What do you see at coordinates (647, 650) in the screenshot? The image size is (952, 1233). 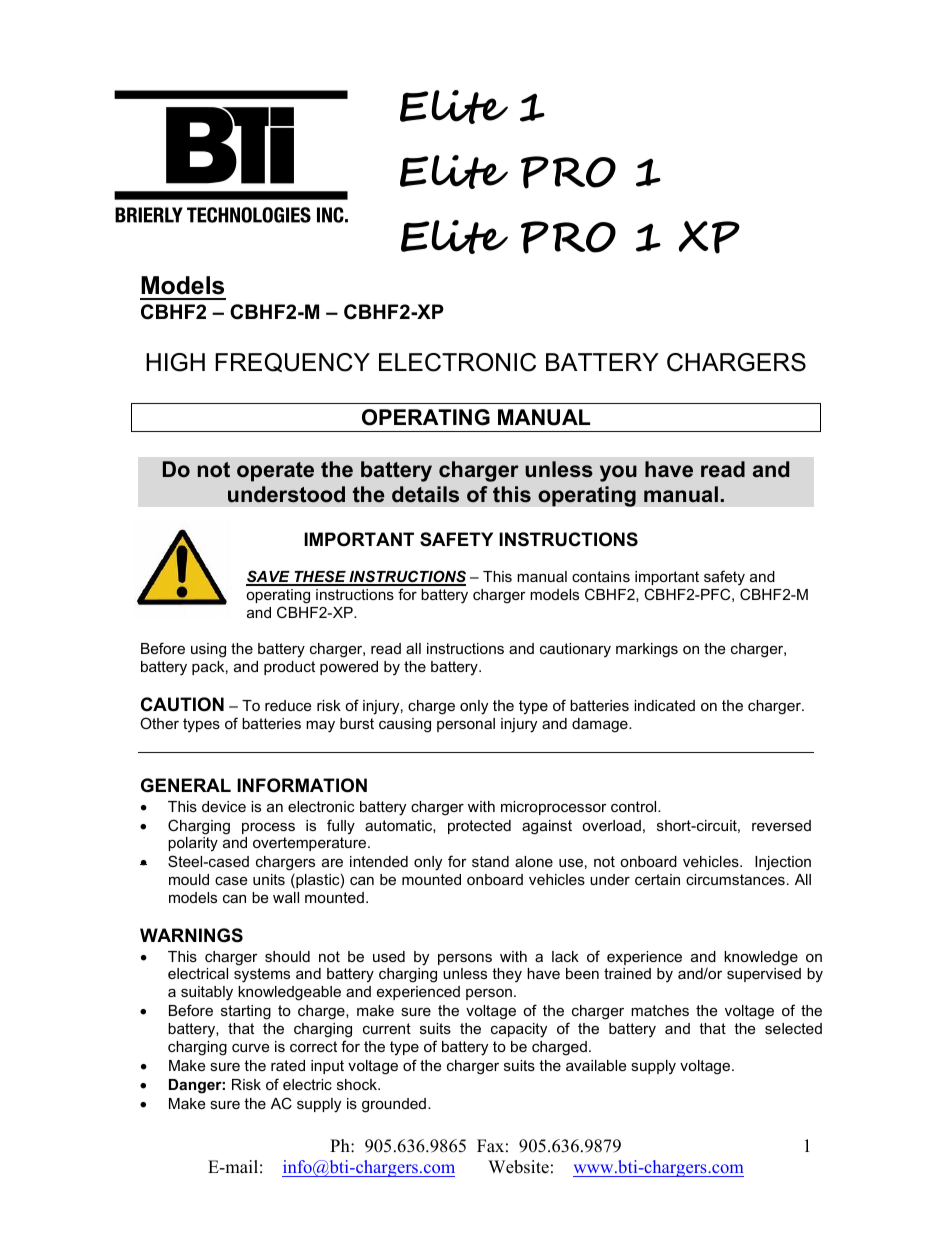 I see `markings` at bounding box center [647, 650].
